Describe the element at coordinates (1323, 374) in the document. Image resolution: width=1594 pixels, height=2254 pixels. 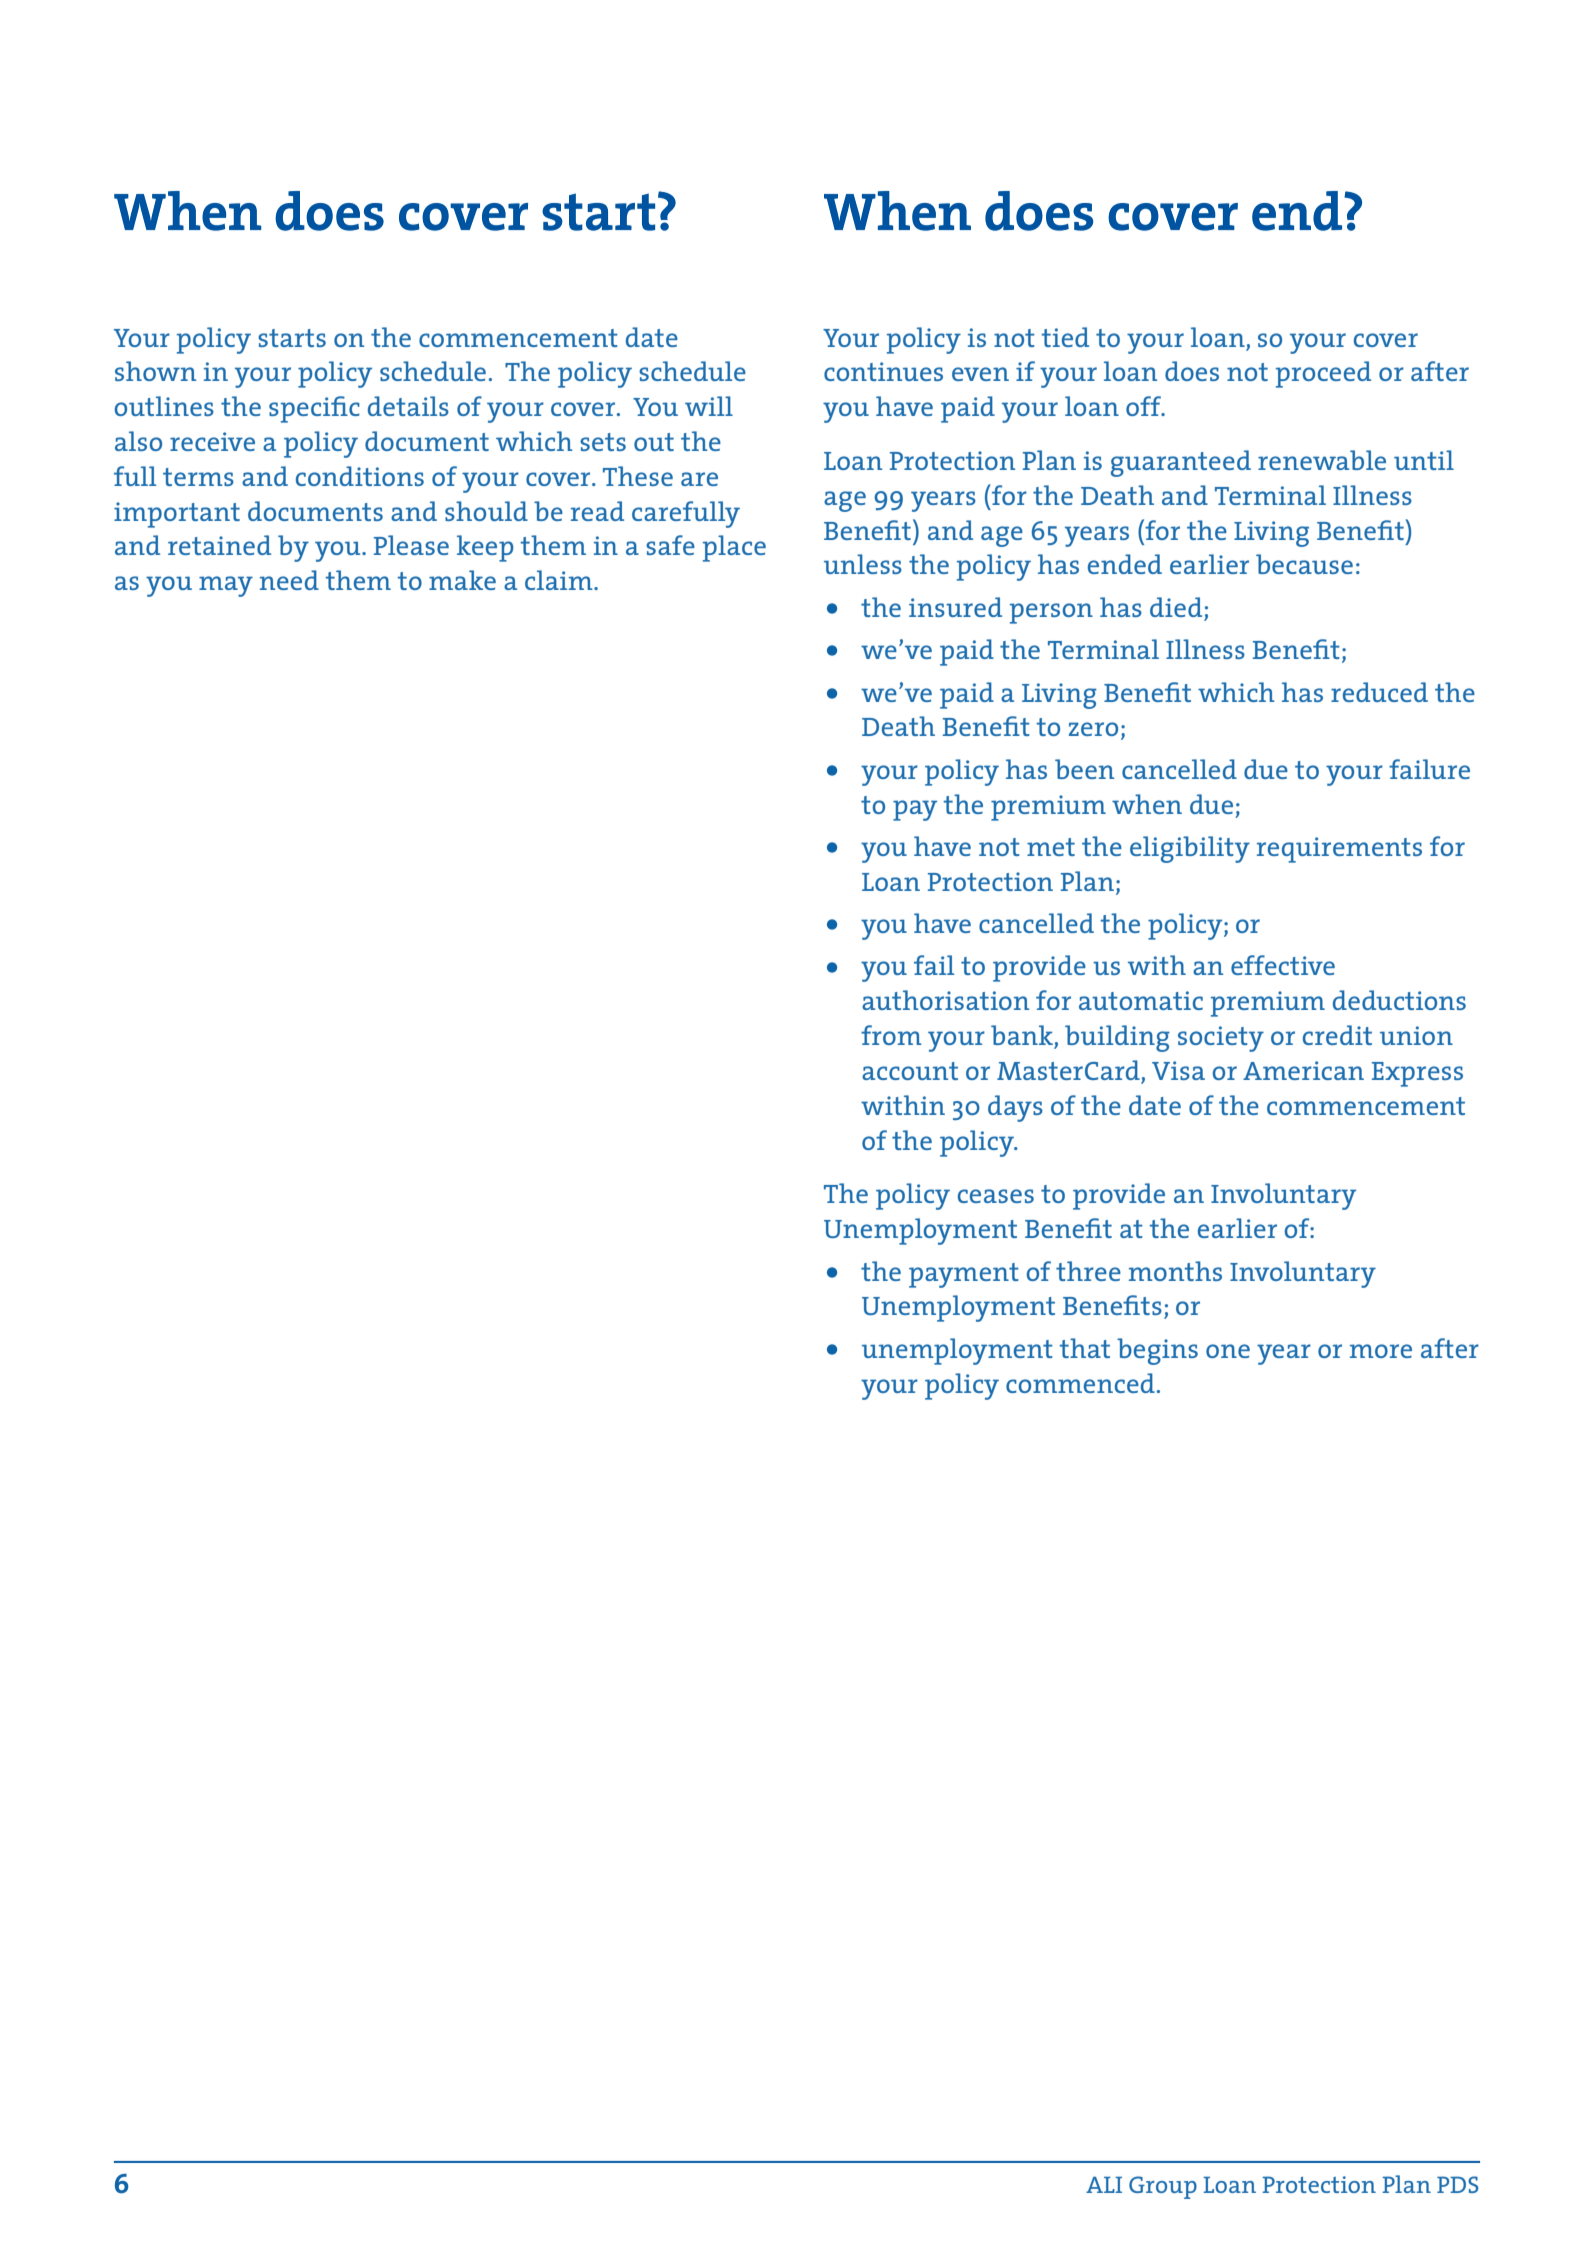
I see `proceed` at that location.
